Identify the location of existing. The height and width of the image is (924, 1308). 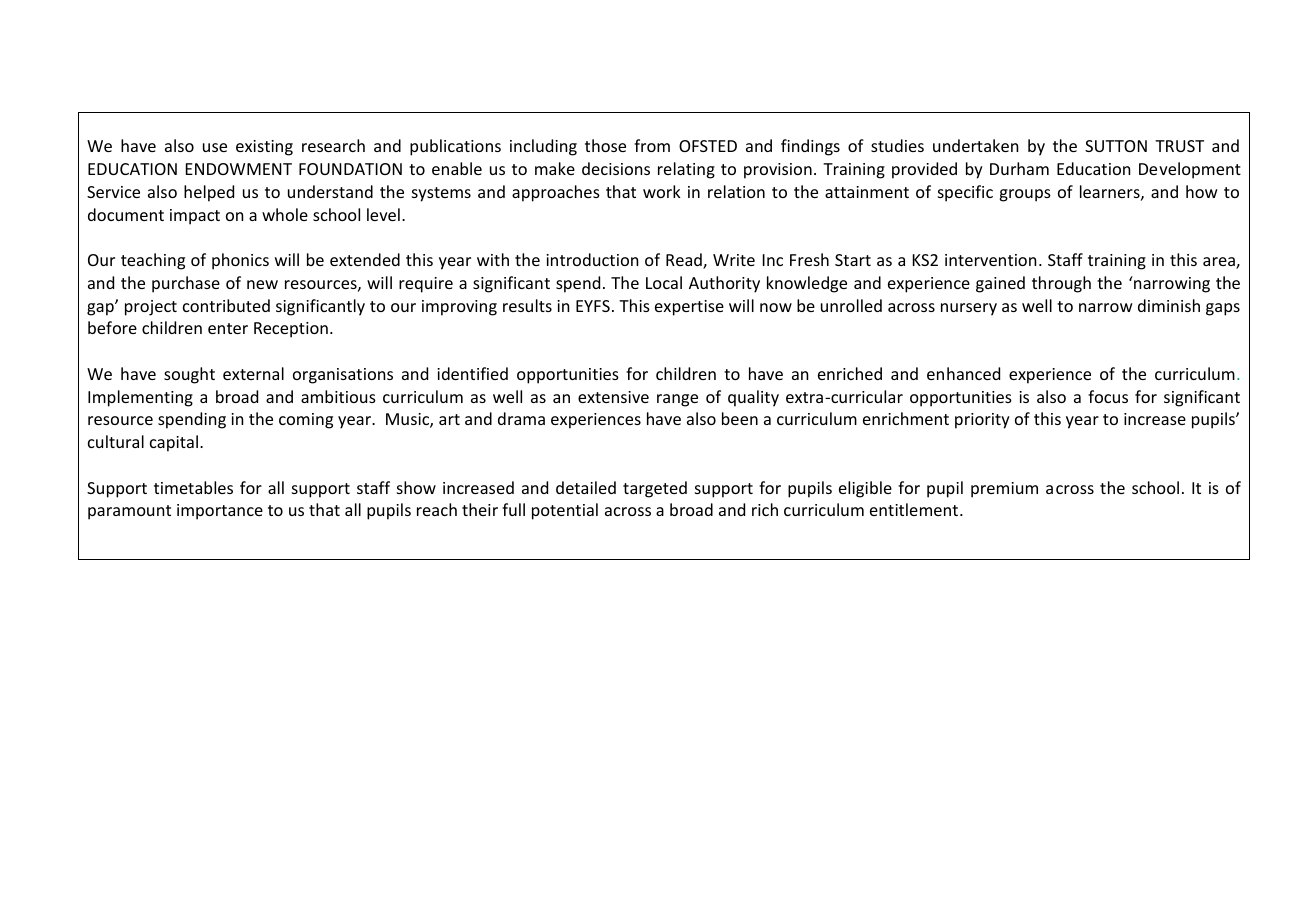
(264, 148).
